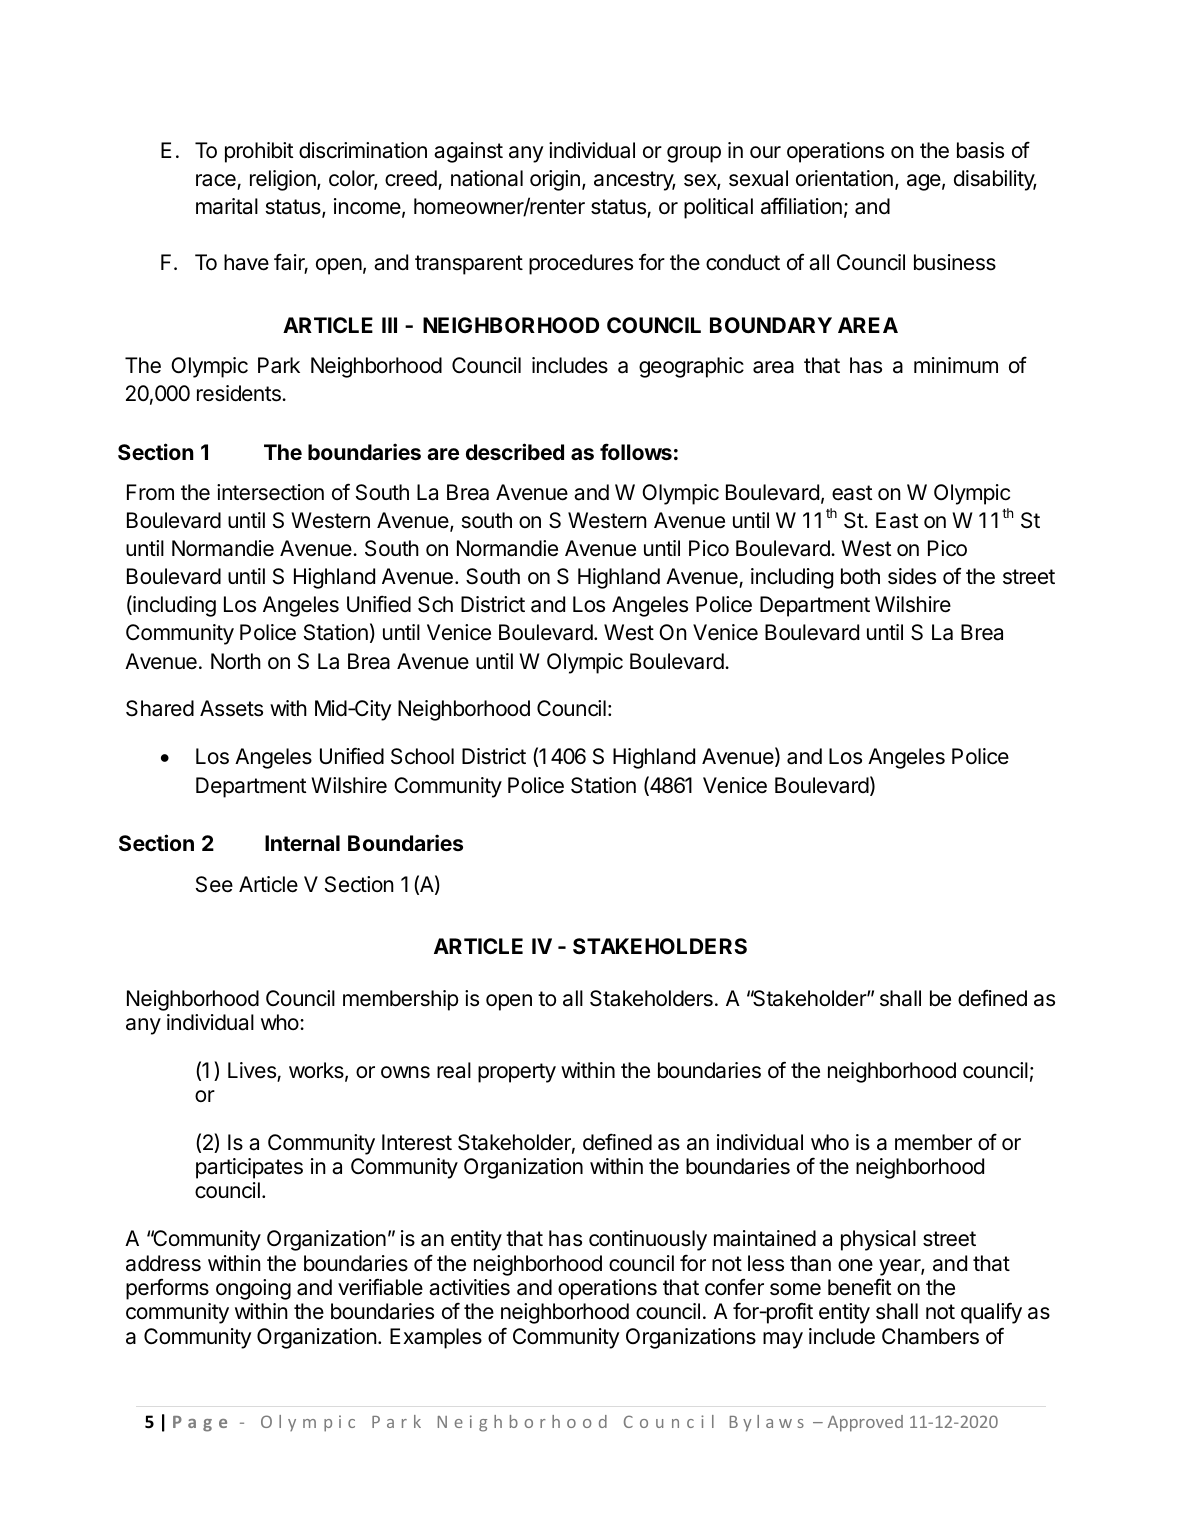 The height and width of the screenshot is (1530, 1182). What do you see at coordinates (517, 1073) in the screenshot?
I see `property` at bounding box center [517, 1073].
